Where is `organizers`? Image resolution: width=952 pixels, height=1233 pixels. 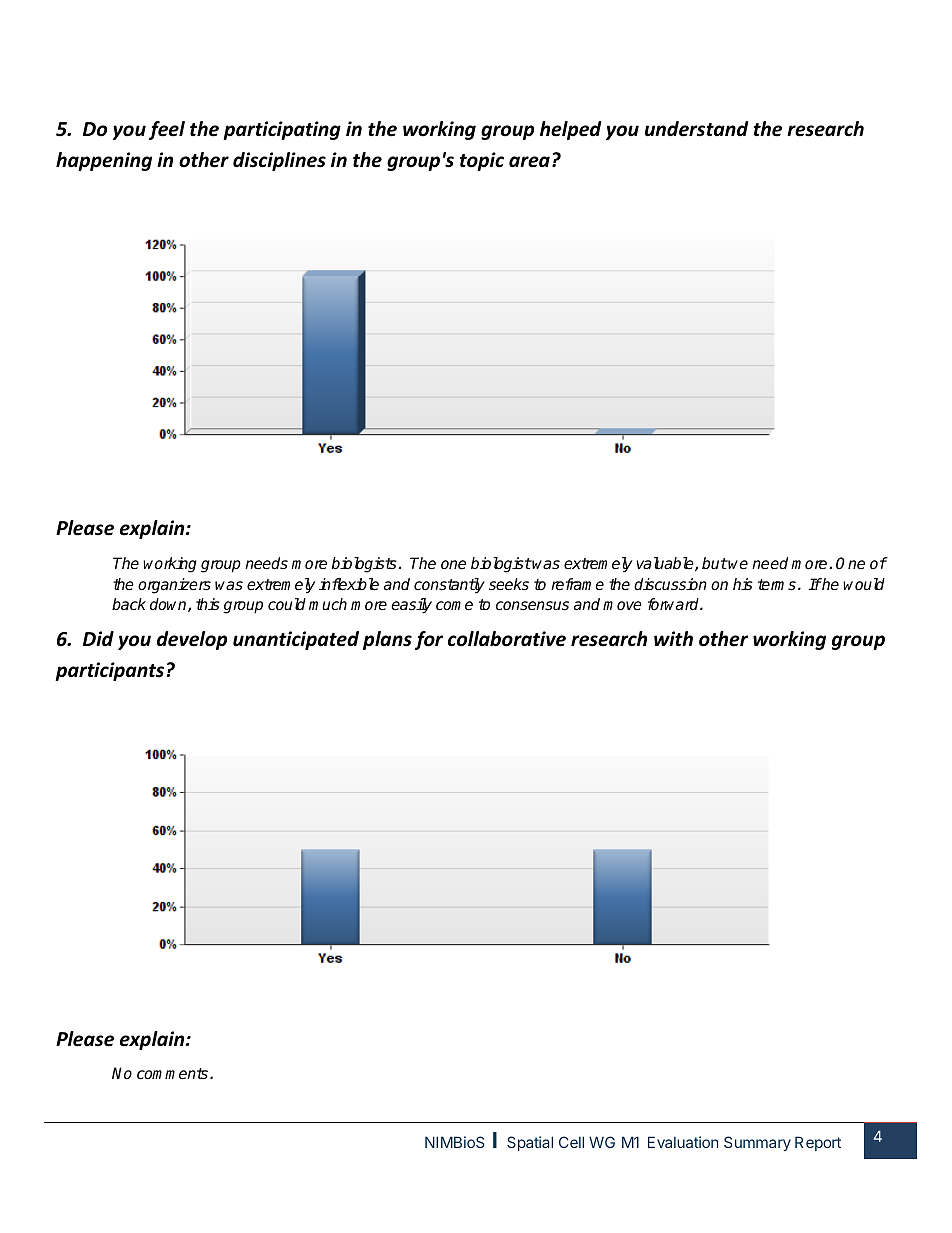
organizers is located at coordinates (174, 586).
